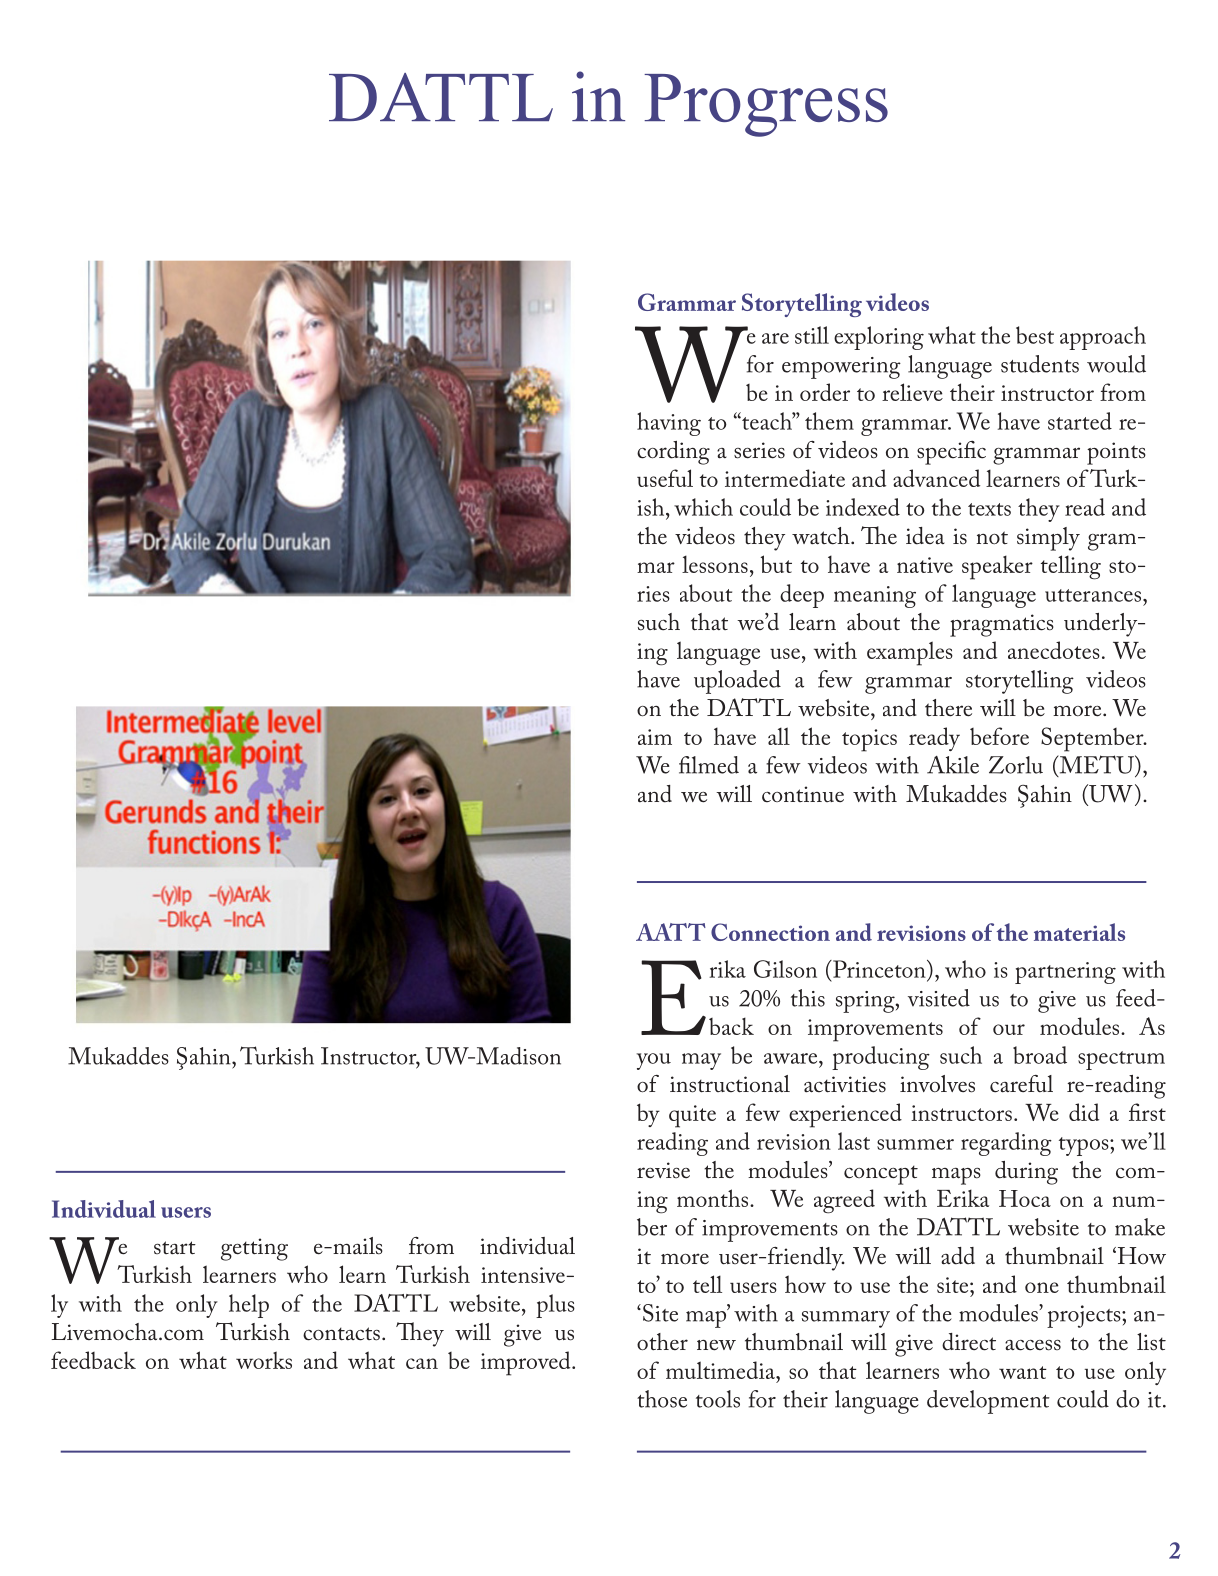  Describe the element at coordinates (770, 932) in the screenshot. I see `Connection` at that location.
